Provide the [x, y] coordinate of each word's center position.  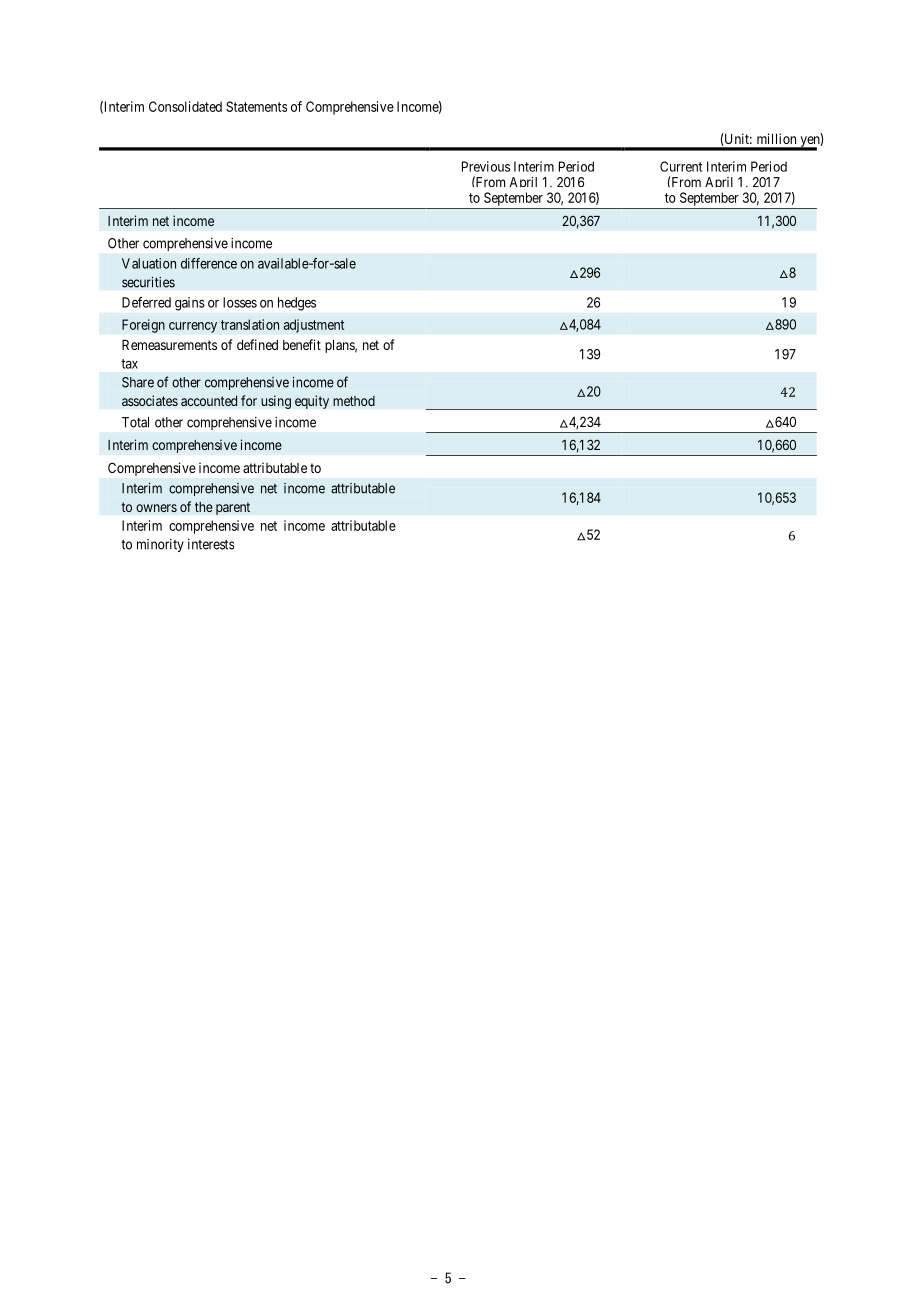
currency [193, 327]
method [354, 401]
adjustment [314, 326]
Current [681, 166]
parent [233, 508]
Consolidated [185, 106]
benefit [302, 344]
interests [211, 544]
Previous [486, 166]
